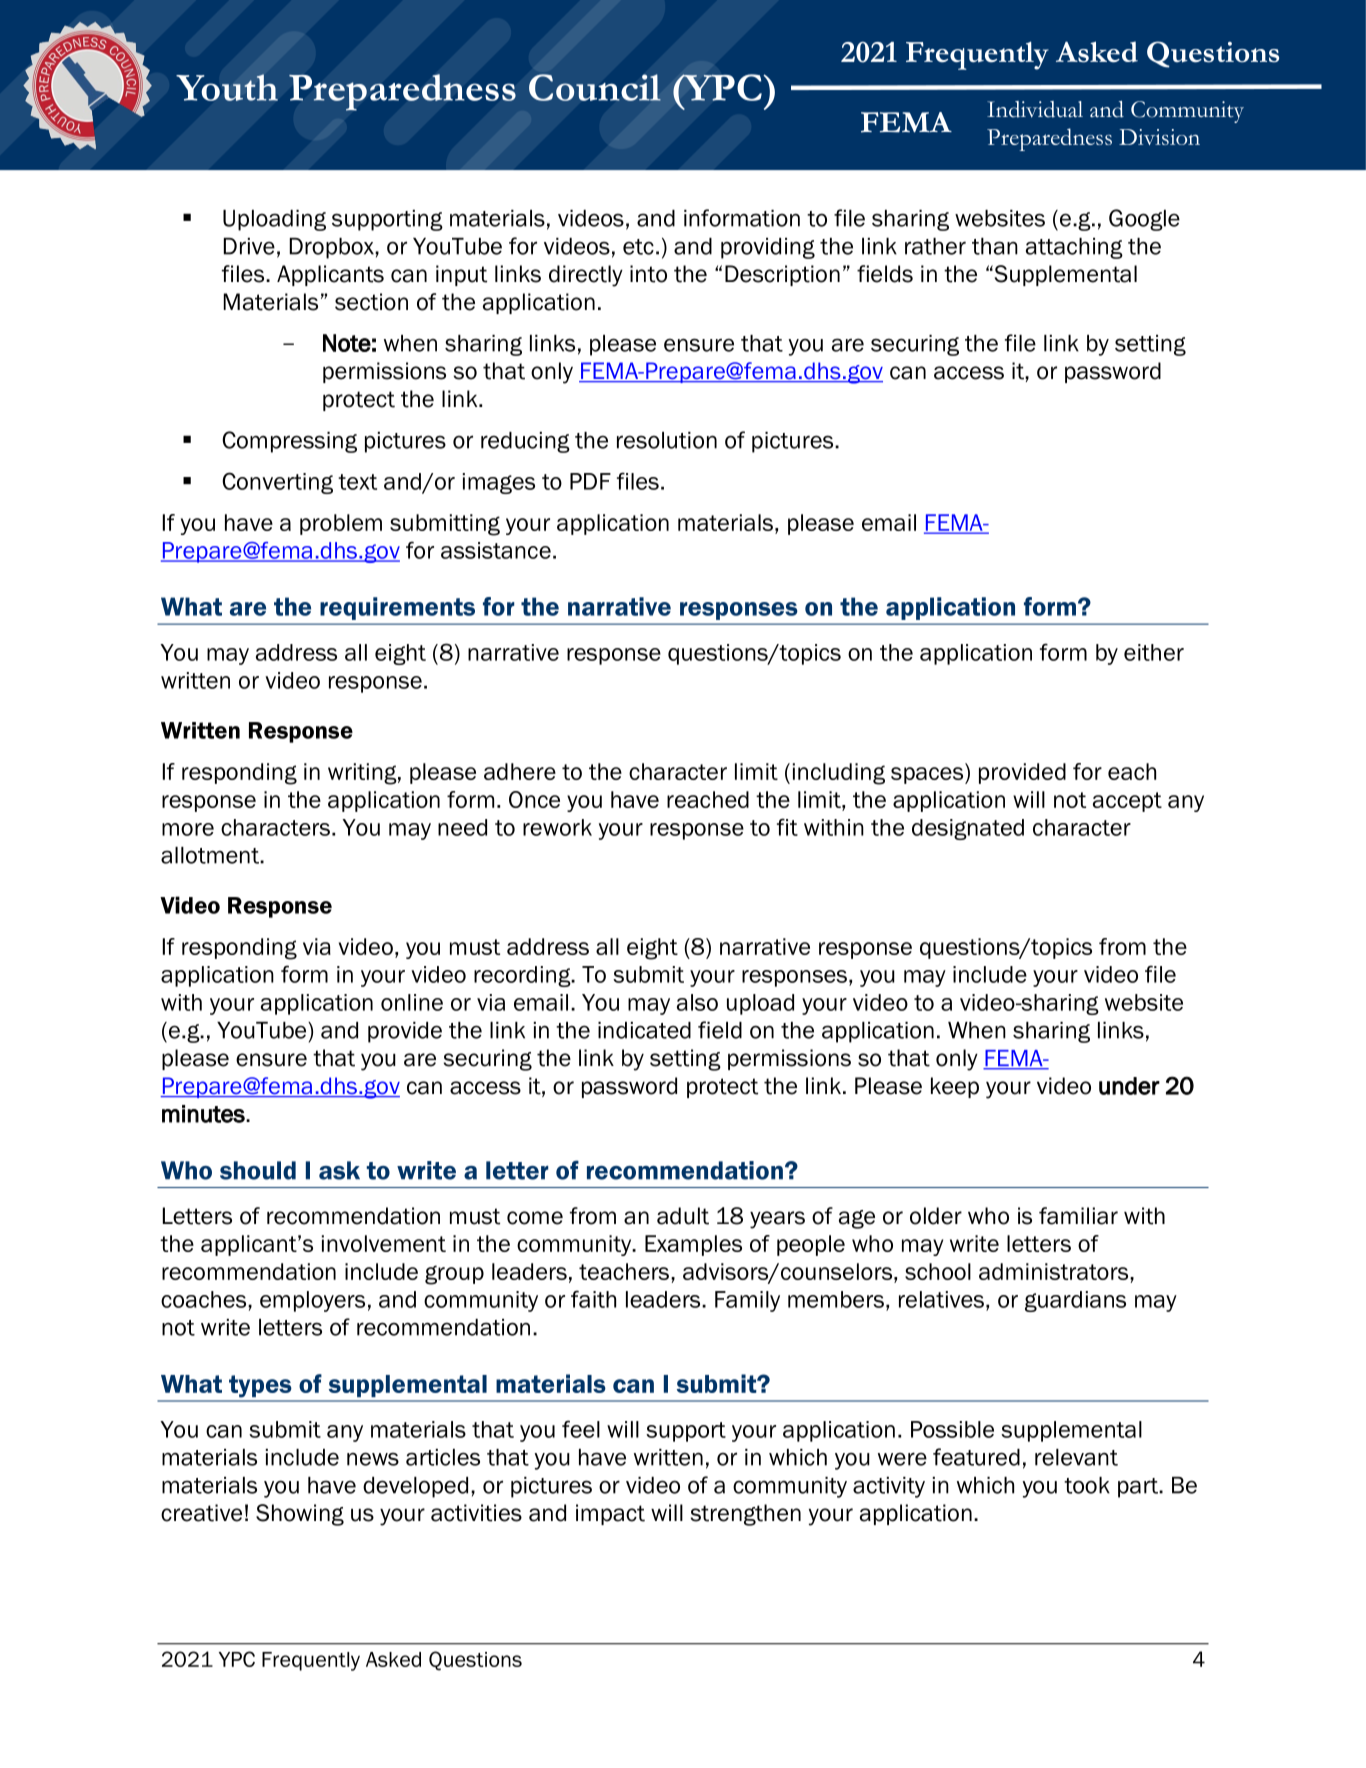  I want to click on Individual, so click(1035, 109).
